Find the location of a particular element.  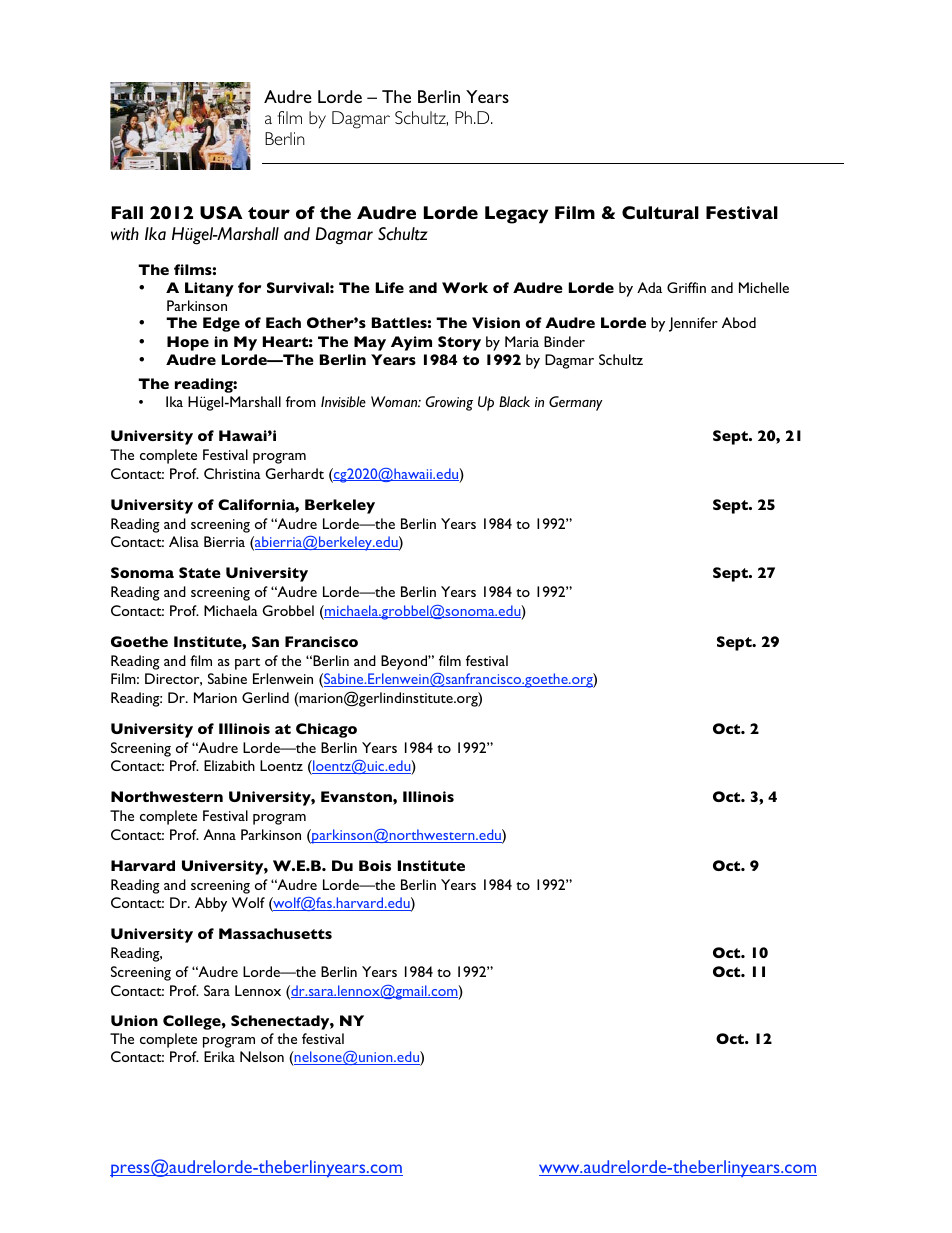

USA is located at coordinates (221, 212).
